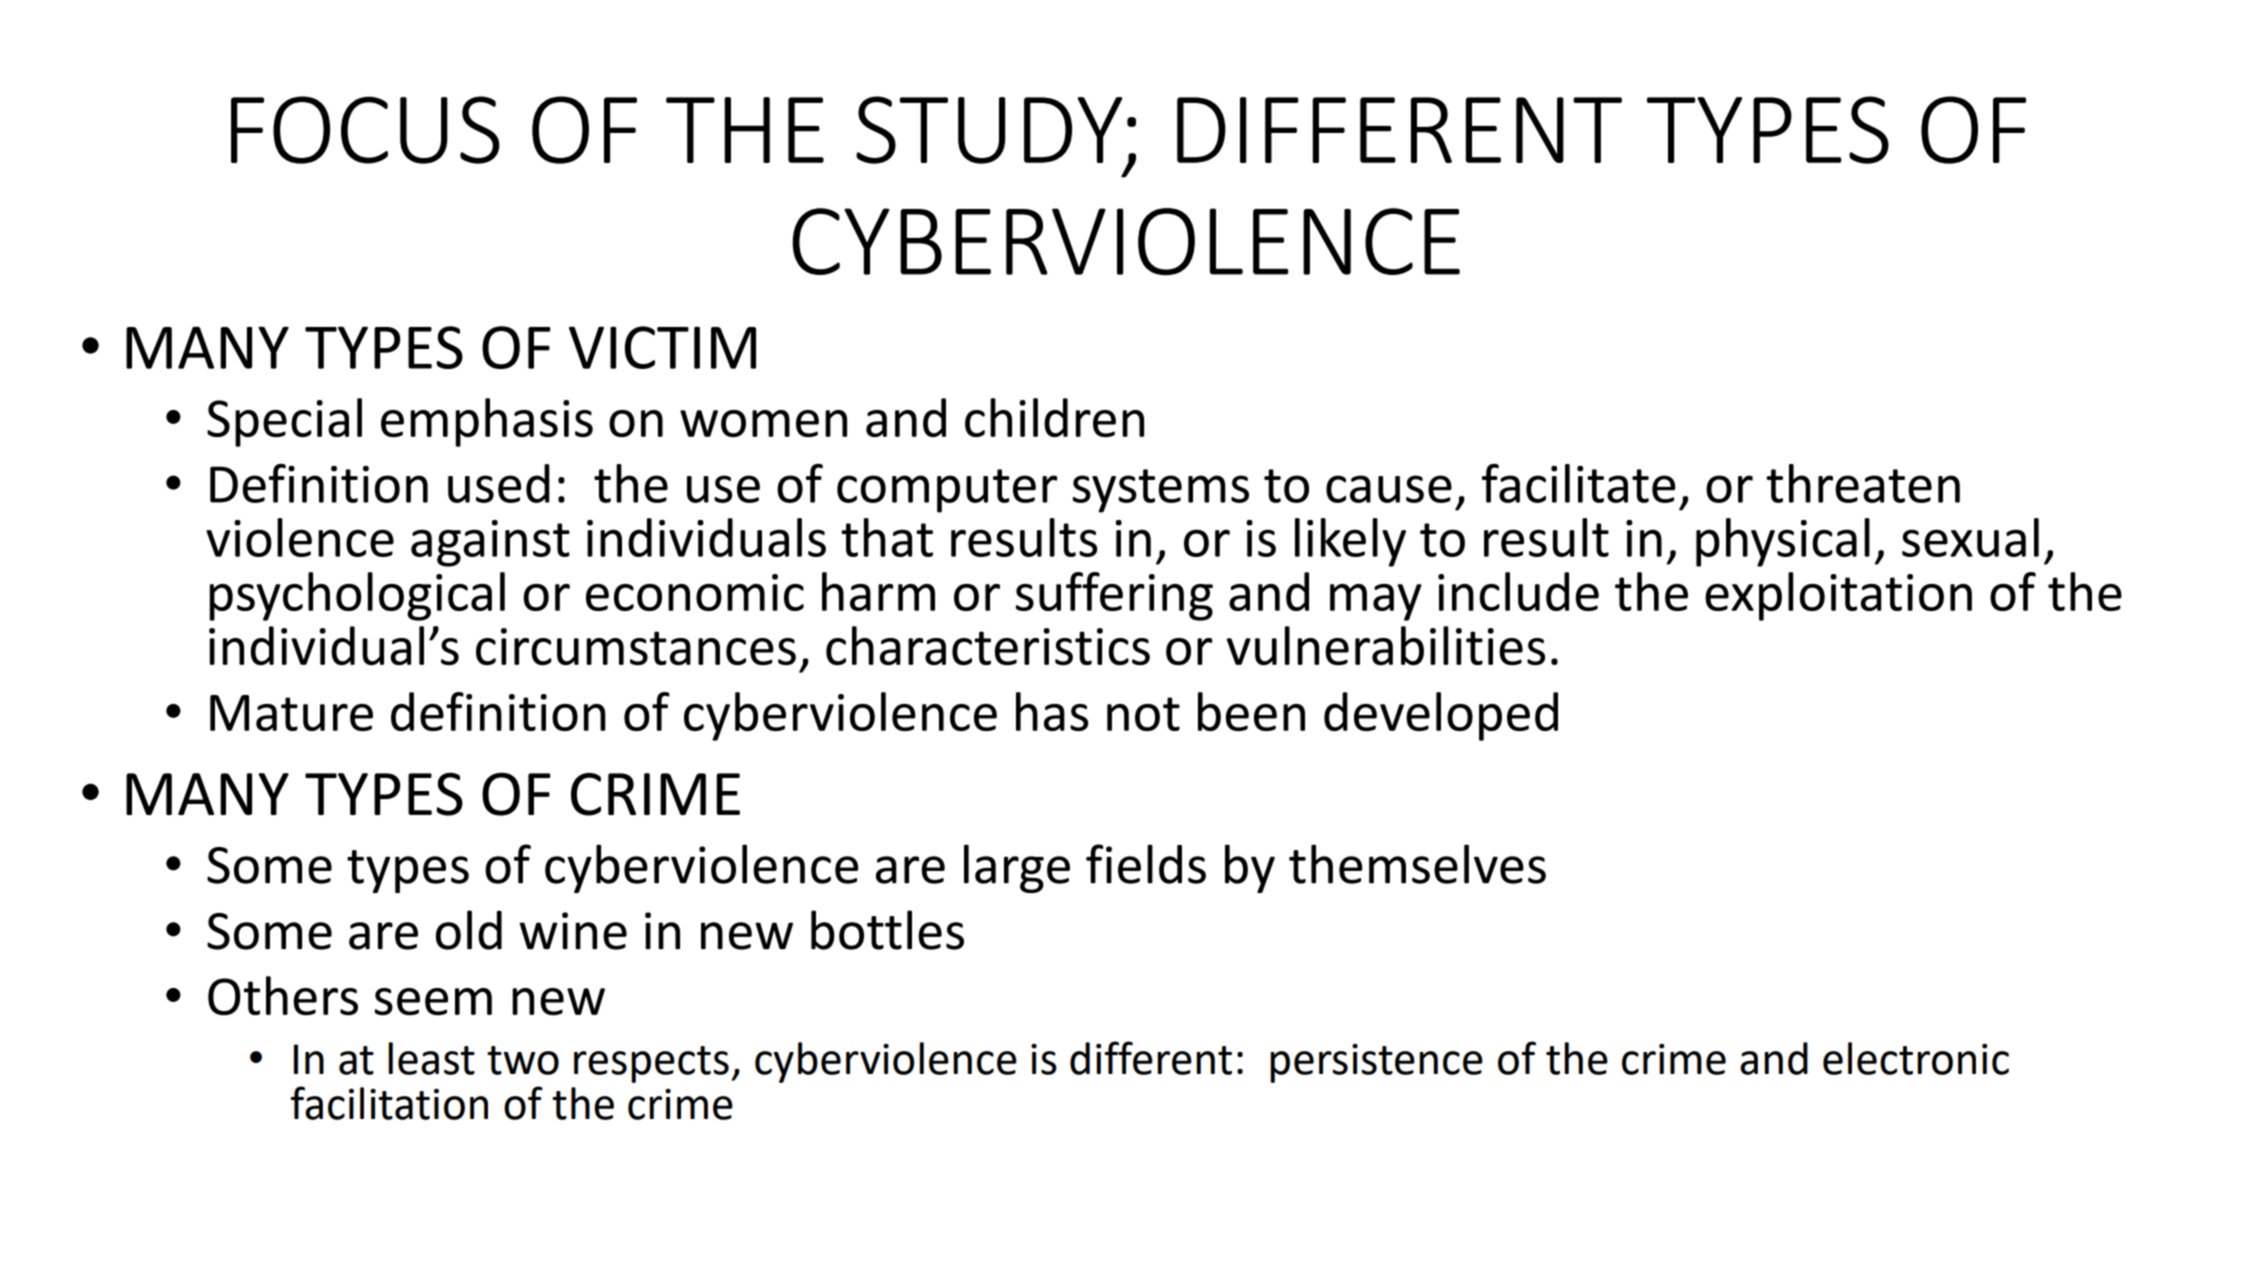 The image size is (2253, 1268). What do you see at coordinates (291, 713) in the image?
I see `Mature` at bounding box center [291, 713].
